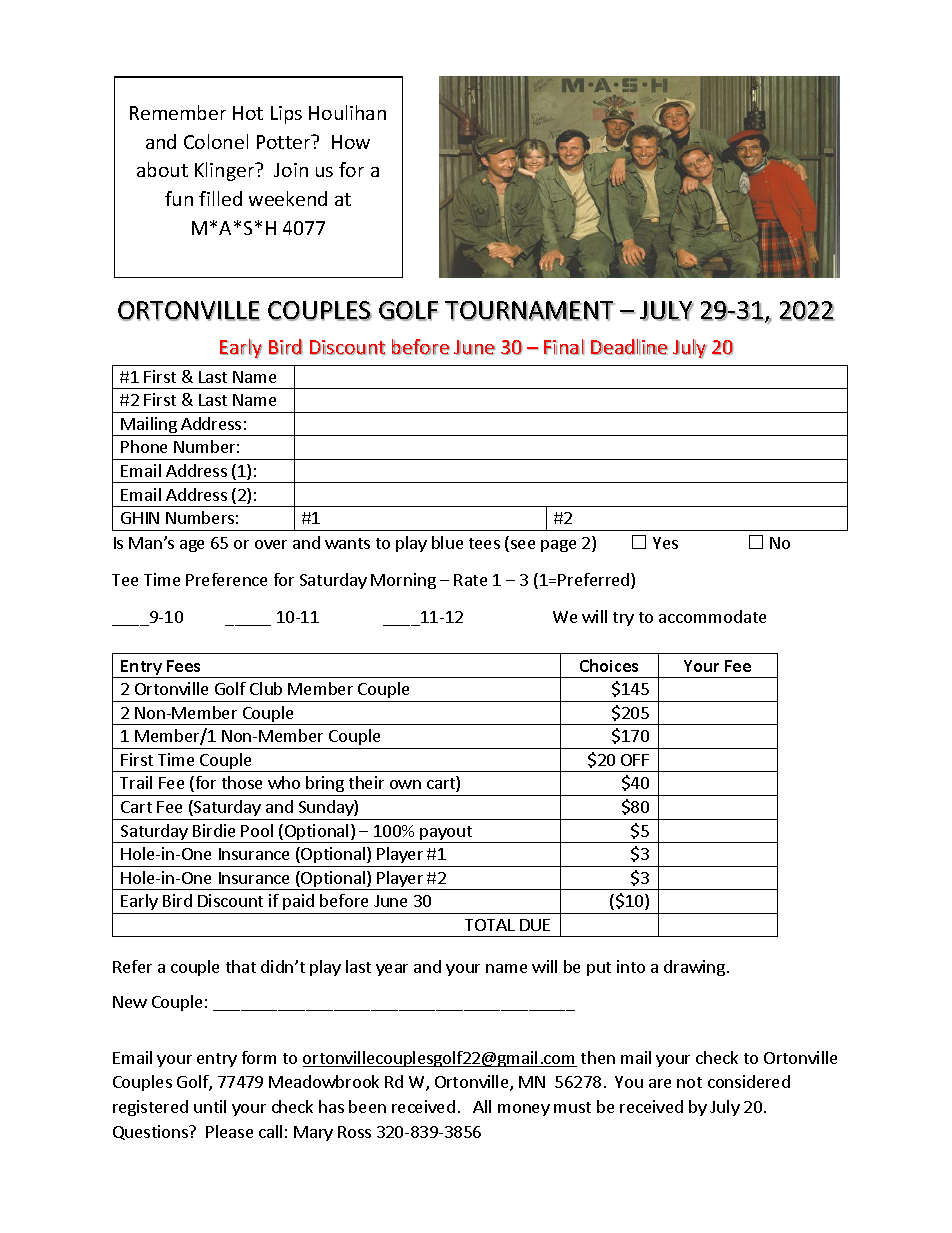 The image size is (952, 1233). I want to click on How, so click(351, 142).
